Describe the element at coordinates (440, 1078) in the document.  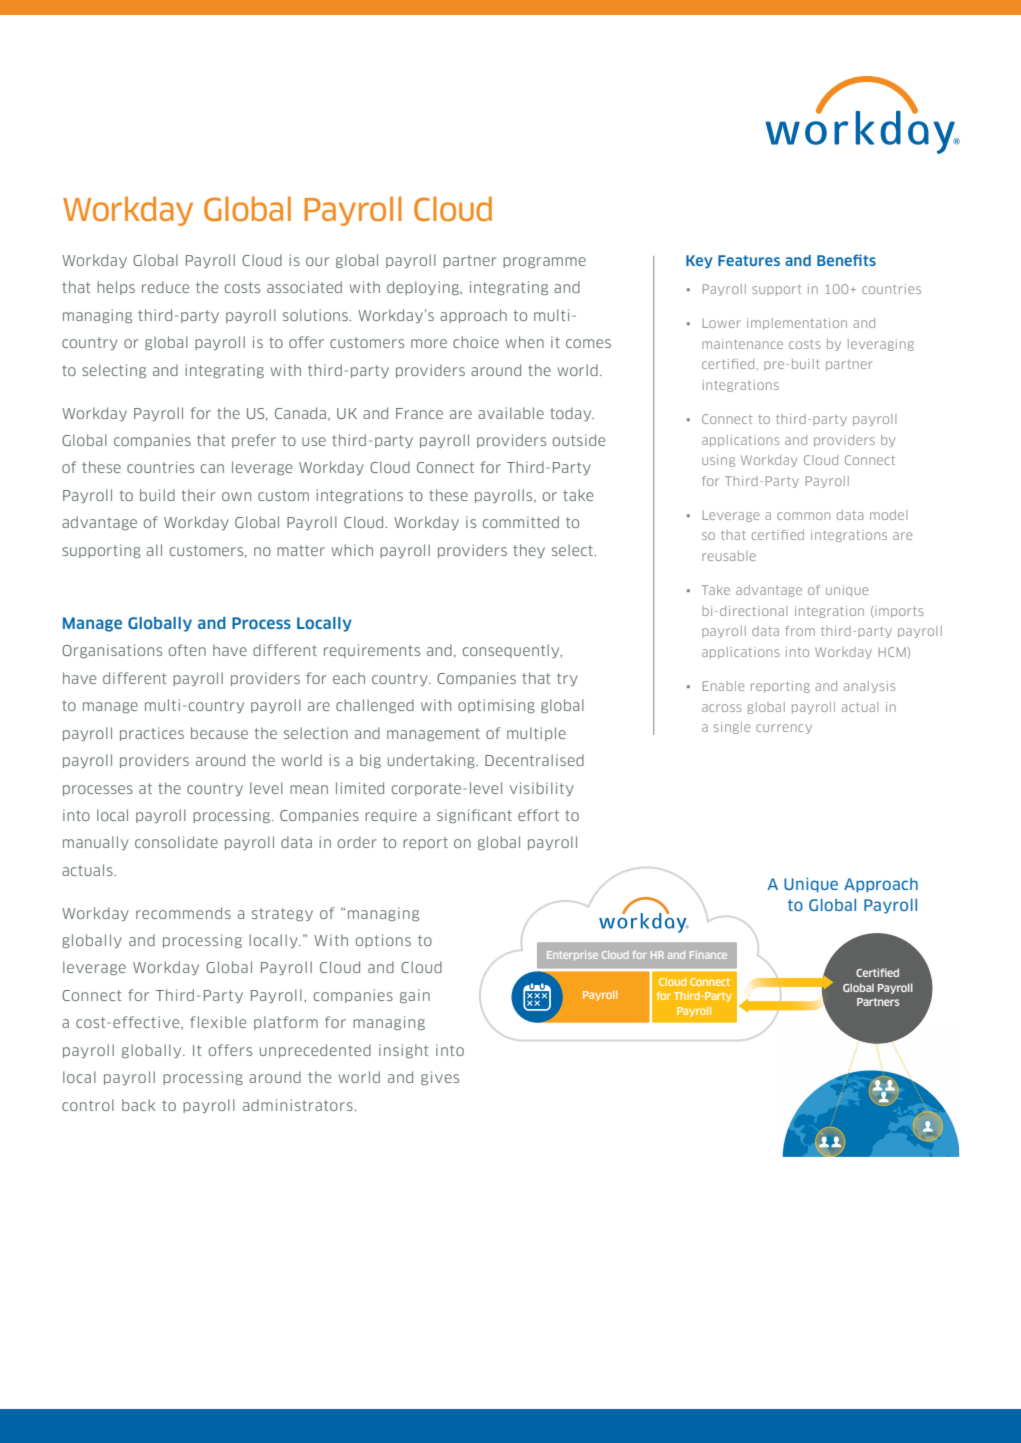
I see `gives` at that location.
